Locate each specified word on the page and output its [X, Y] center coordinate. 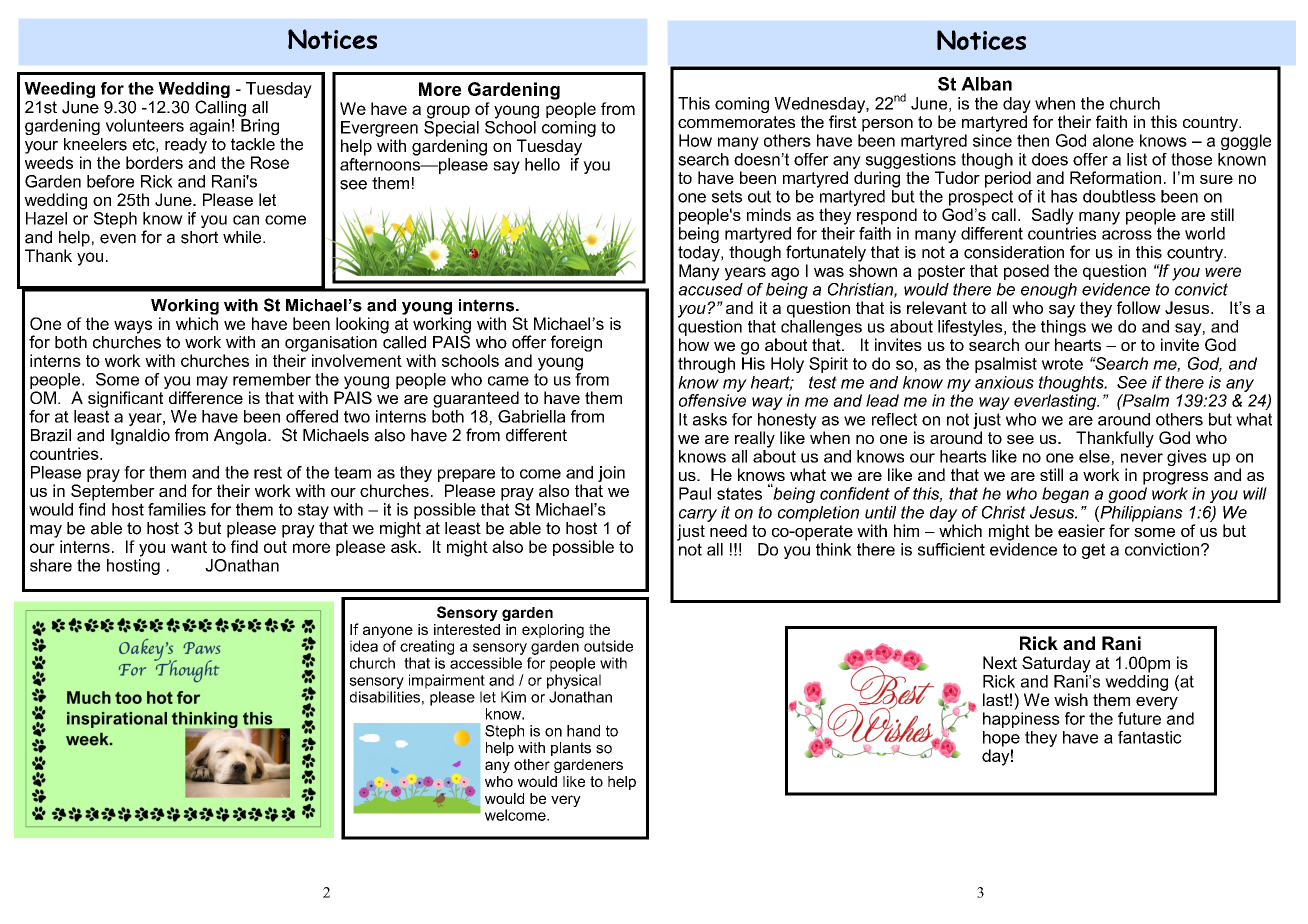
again [209, 127]
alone [1113, 140]
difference [206, 397]
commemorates [736, 122]
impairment [447, 681]
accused [710, 288]
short [199, 237]
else [1095, 457]
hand [583, 731]
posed [1026, 272]
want [189, 547]
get [1093, 551]
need [728, 530]
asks [710, 419]
